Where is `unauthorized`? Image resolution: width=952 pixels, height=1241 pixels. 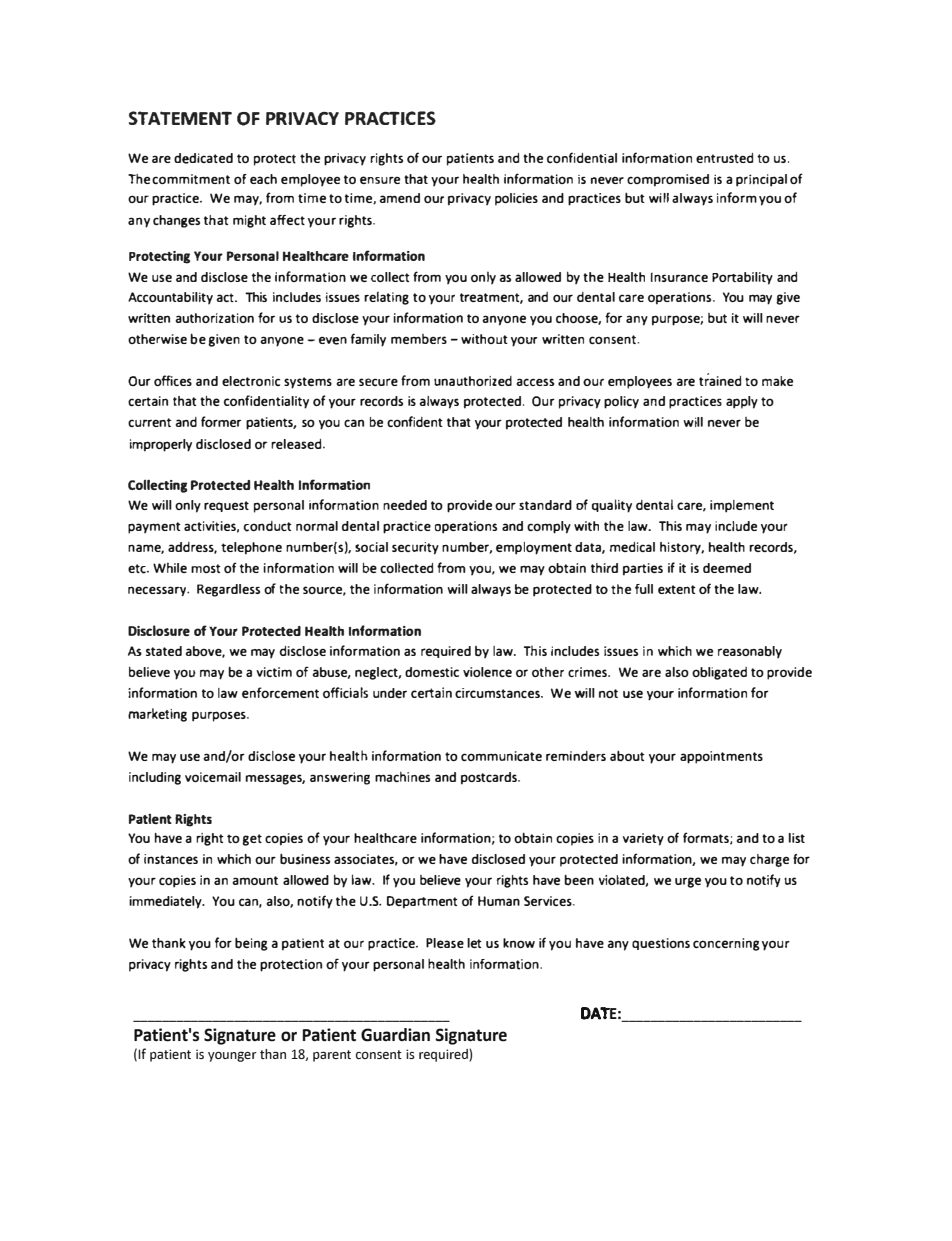
unauthorized is located at coordinates (473, 381).
